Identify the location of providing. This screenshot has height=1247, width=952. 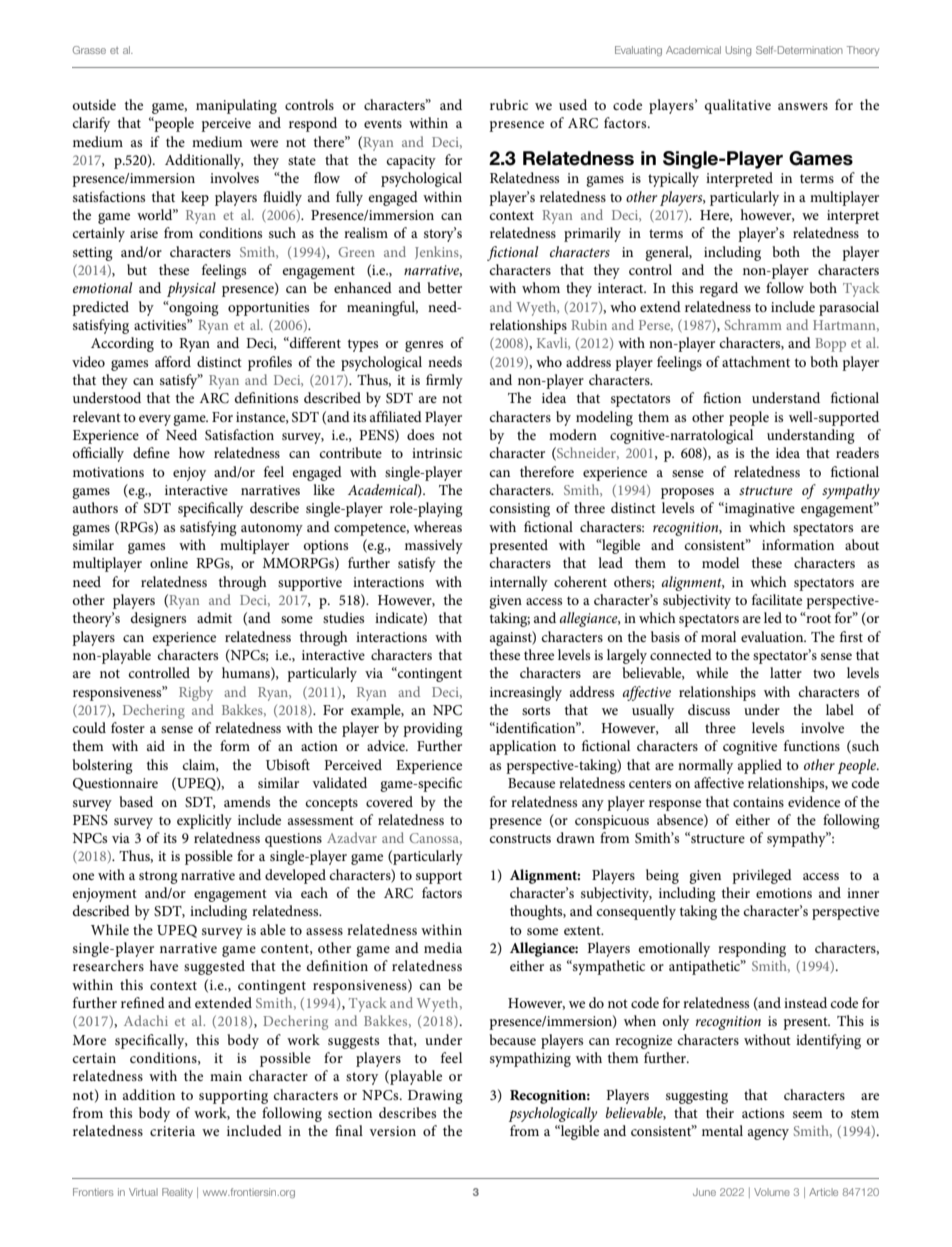
(433, 729).
